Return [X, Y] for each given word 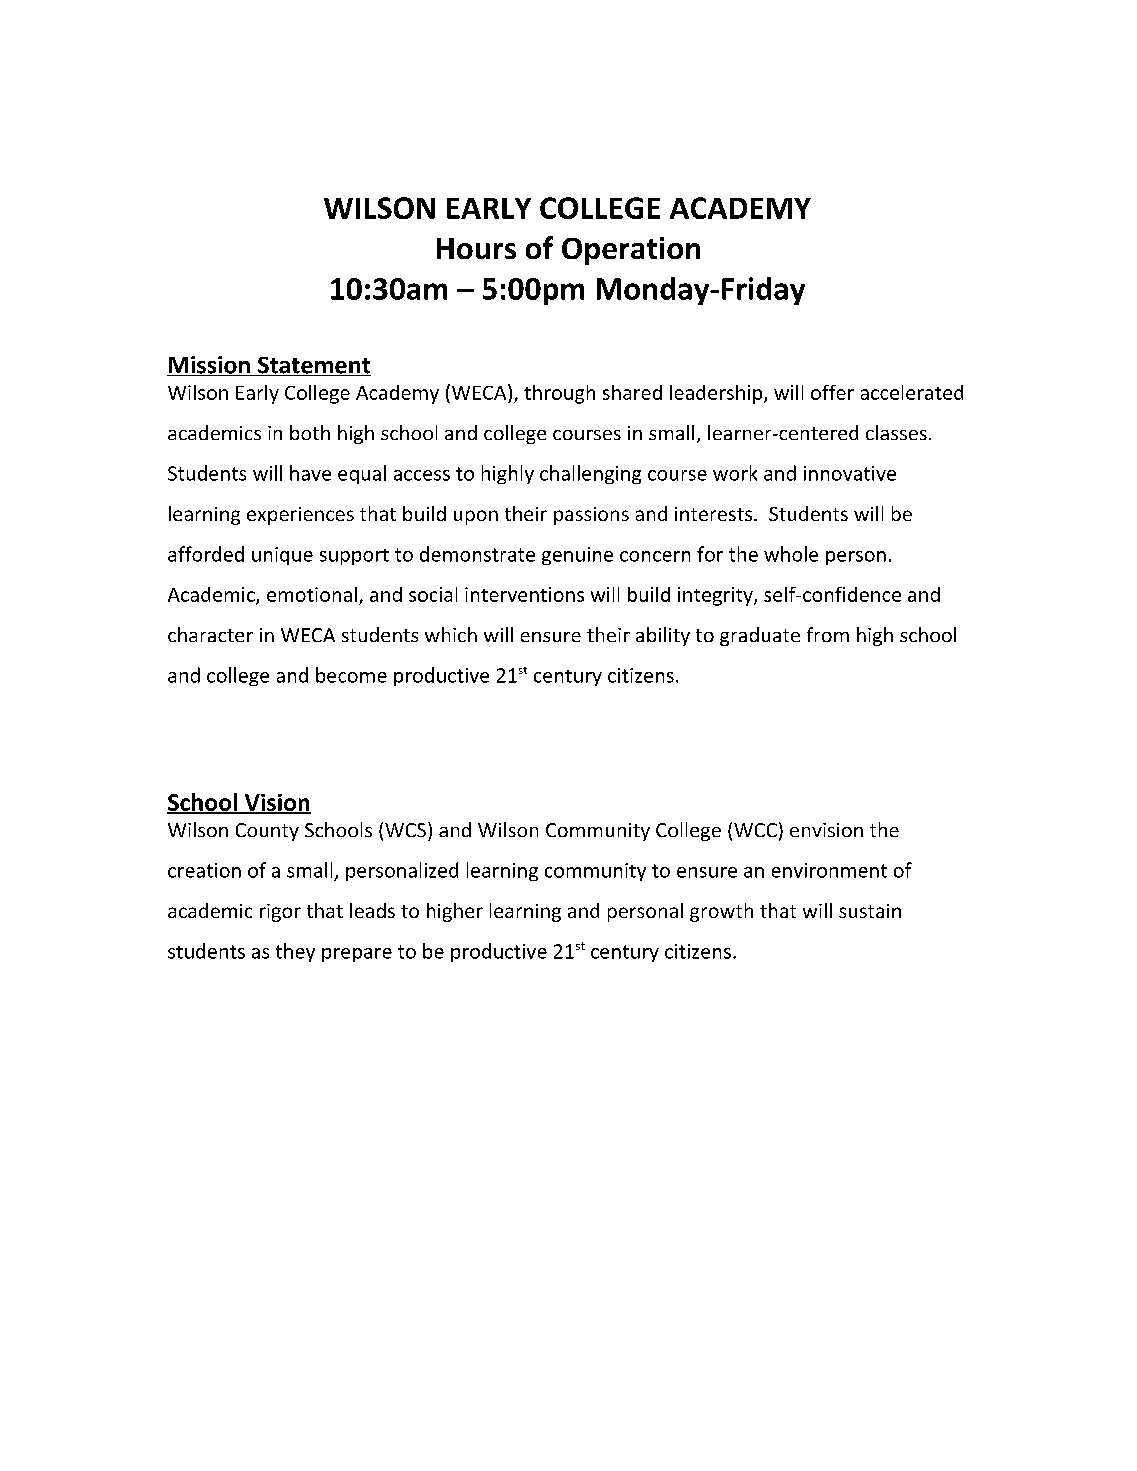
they [295, 952]
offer [832, 392]
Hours [476, 248]
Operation [631, 251]
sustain [870, 911]
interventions [524, 594]
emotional [312, 594]
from [828, 634]
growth [721, 912]
